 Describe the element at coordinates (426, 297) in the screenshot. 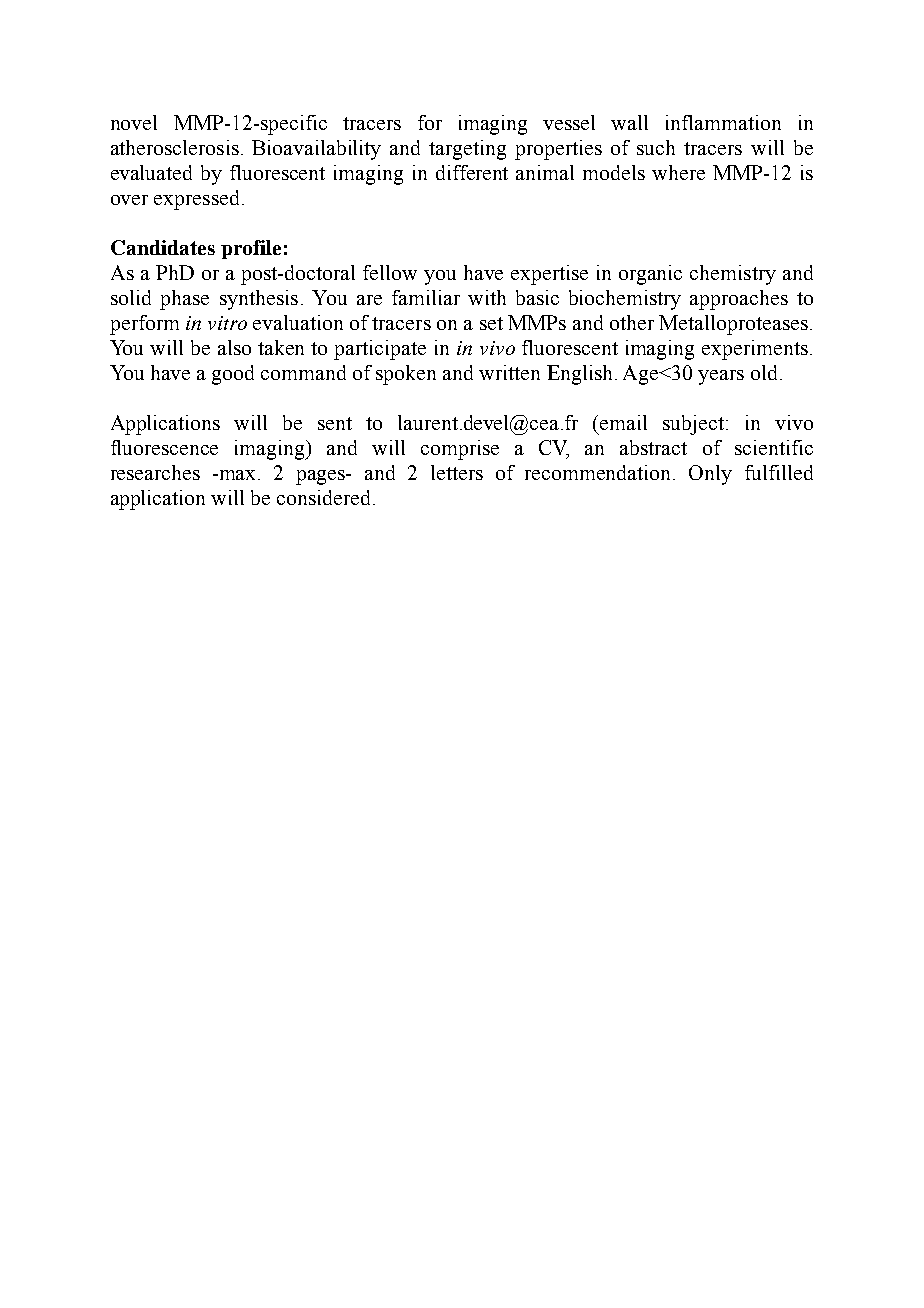

I see `familiar` at that location.
